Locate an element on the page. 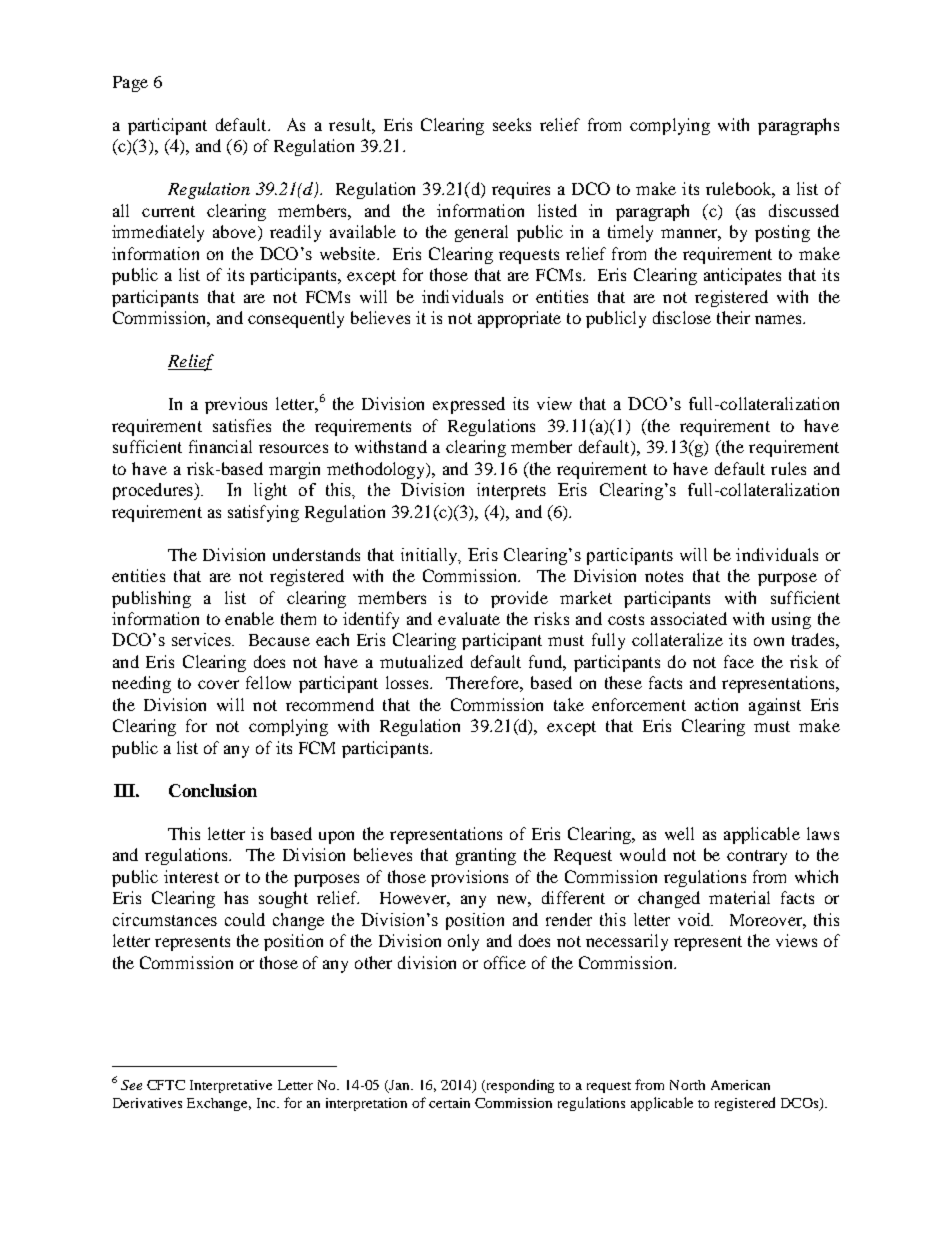 This page has width=952, height=1233. Interpretative is located at coordinates (231, 1086).
